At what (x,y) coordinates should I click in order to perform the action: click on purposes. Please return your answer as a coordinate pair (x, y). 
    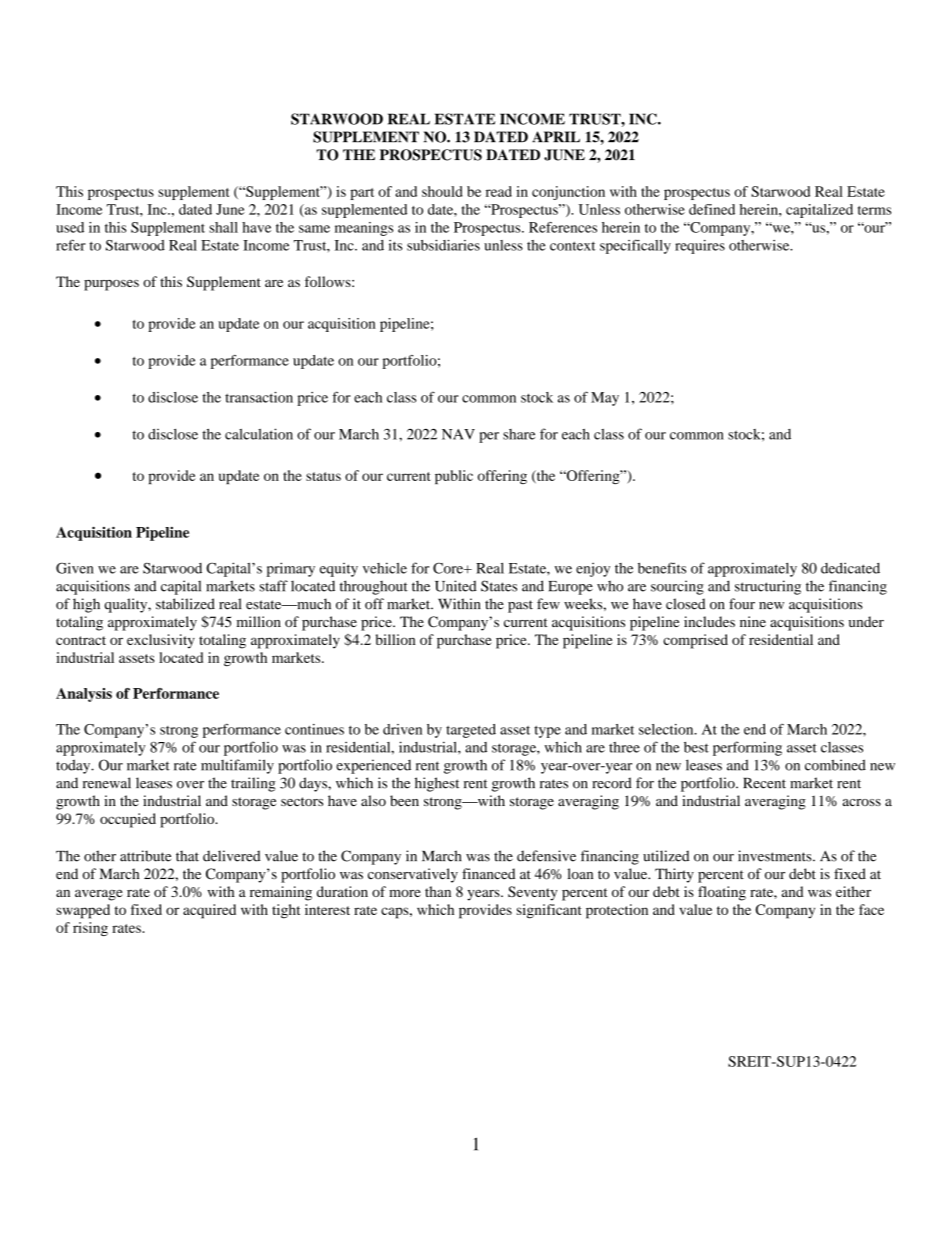
    Looking at the image, I should click on (111, 285).
